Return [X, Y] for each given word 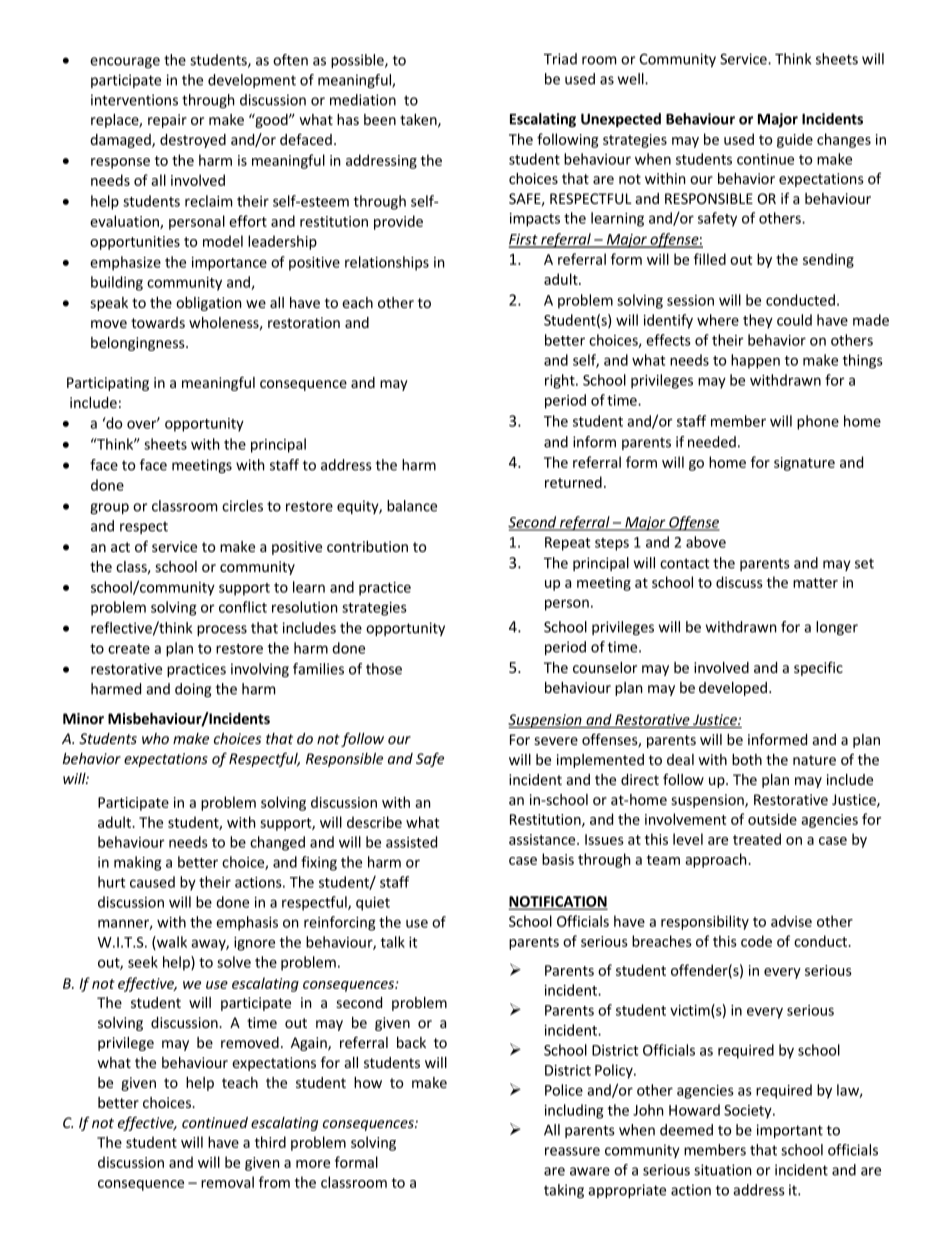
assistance [543, 839]
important [790, 1131]
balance [412, 506]
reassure [572, 1151]
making [138, 863]
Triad [560, 59]
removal [227, 1182]
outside [772, 819]
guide [795, 140]
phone [818, 422]
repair [167, 121]
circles [242, 506]
